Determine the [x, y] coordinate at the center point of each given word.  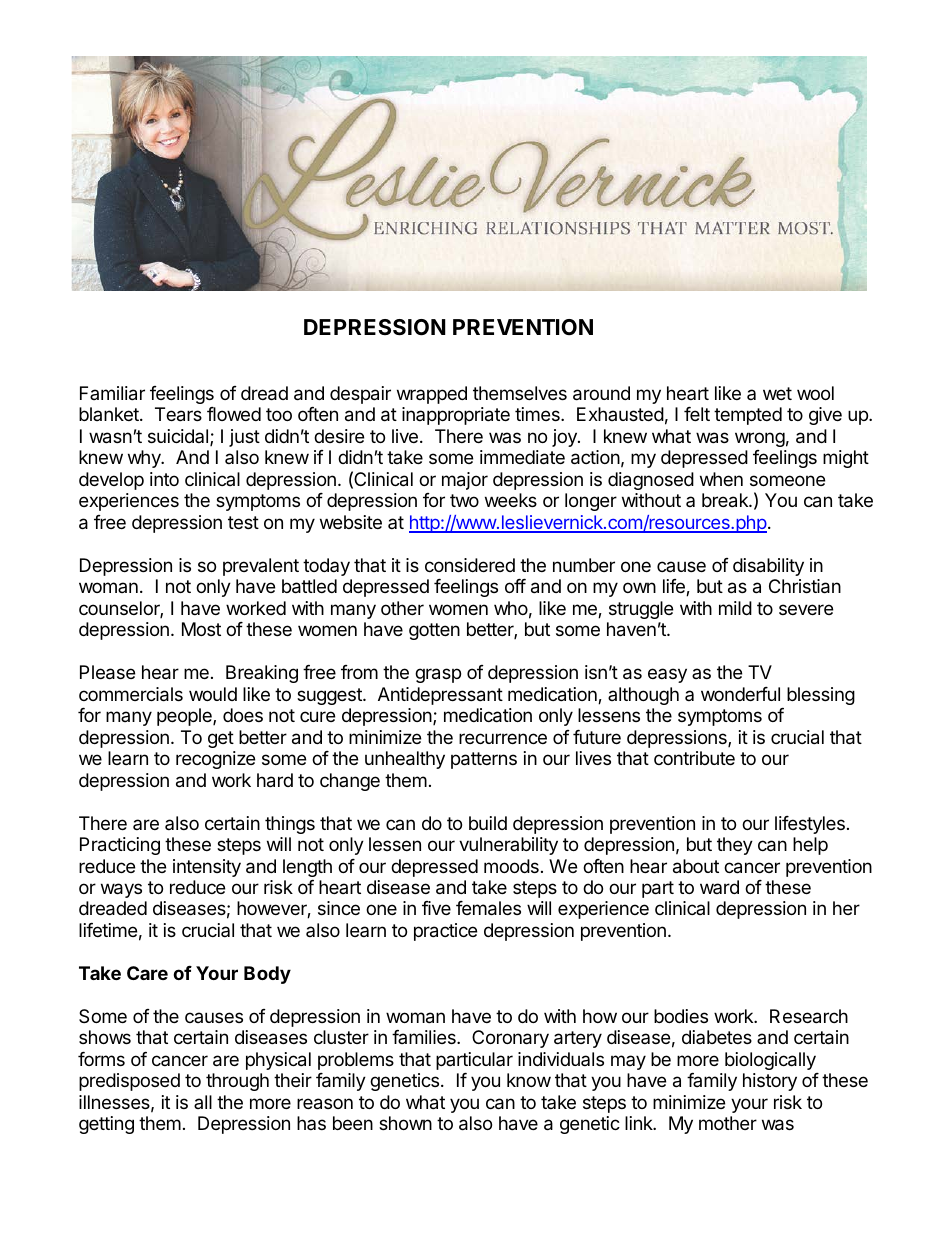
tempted [748, 416]
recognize [215, 760]
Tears [178, 414]
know [529, 1080]
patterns [484, 760]
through [237, 1082]
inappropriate [456, 416]
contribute [694, 758]
